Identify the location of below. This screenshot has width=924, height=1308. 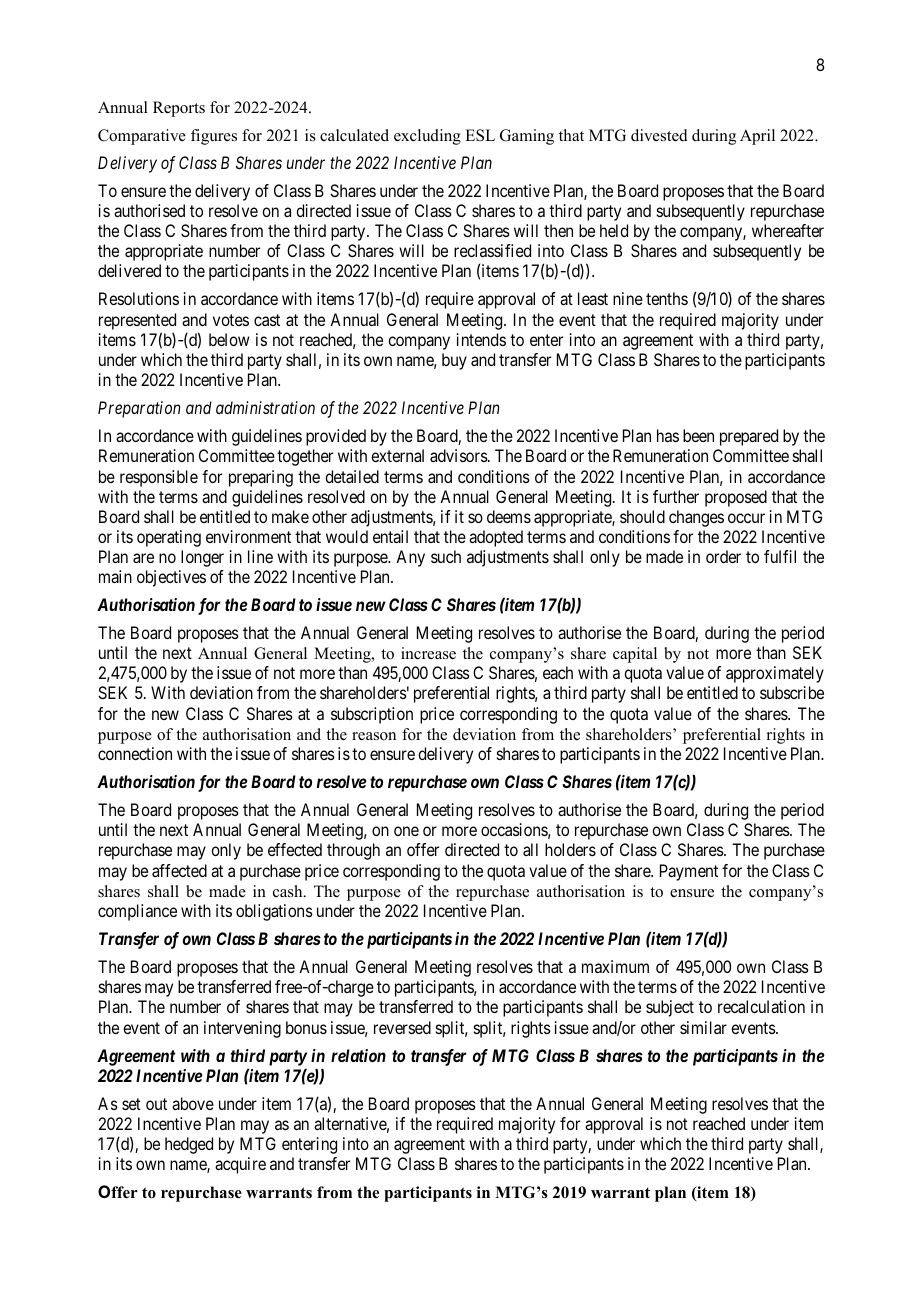
(229, 339).
